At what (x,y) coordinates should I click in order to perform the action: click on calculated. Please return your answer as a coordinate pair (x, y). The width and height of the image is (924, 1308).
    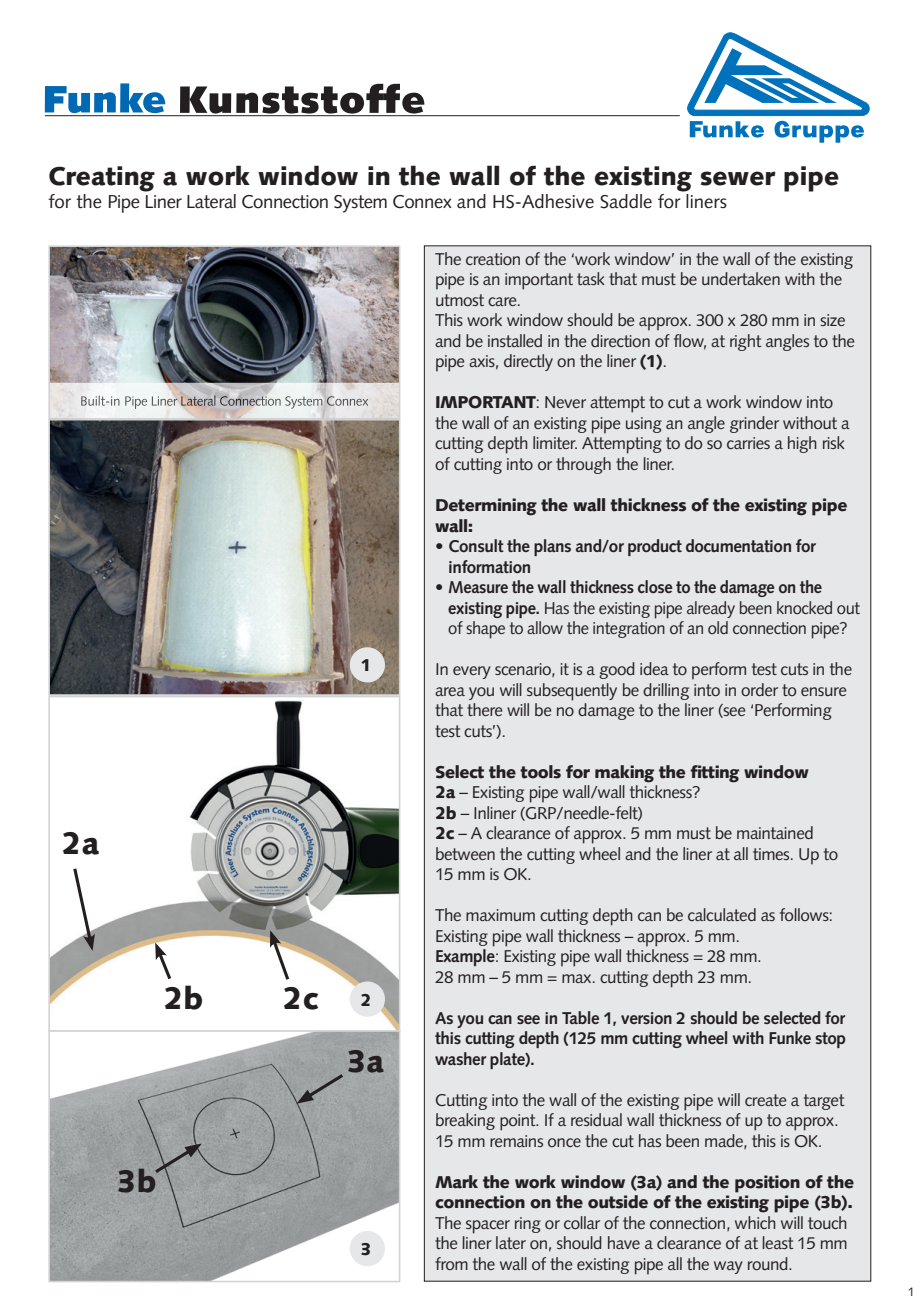
    Looking at the image, I should click on (722, 914).
